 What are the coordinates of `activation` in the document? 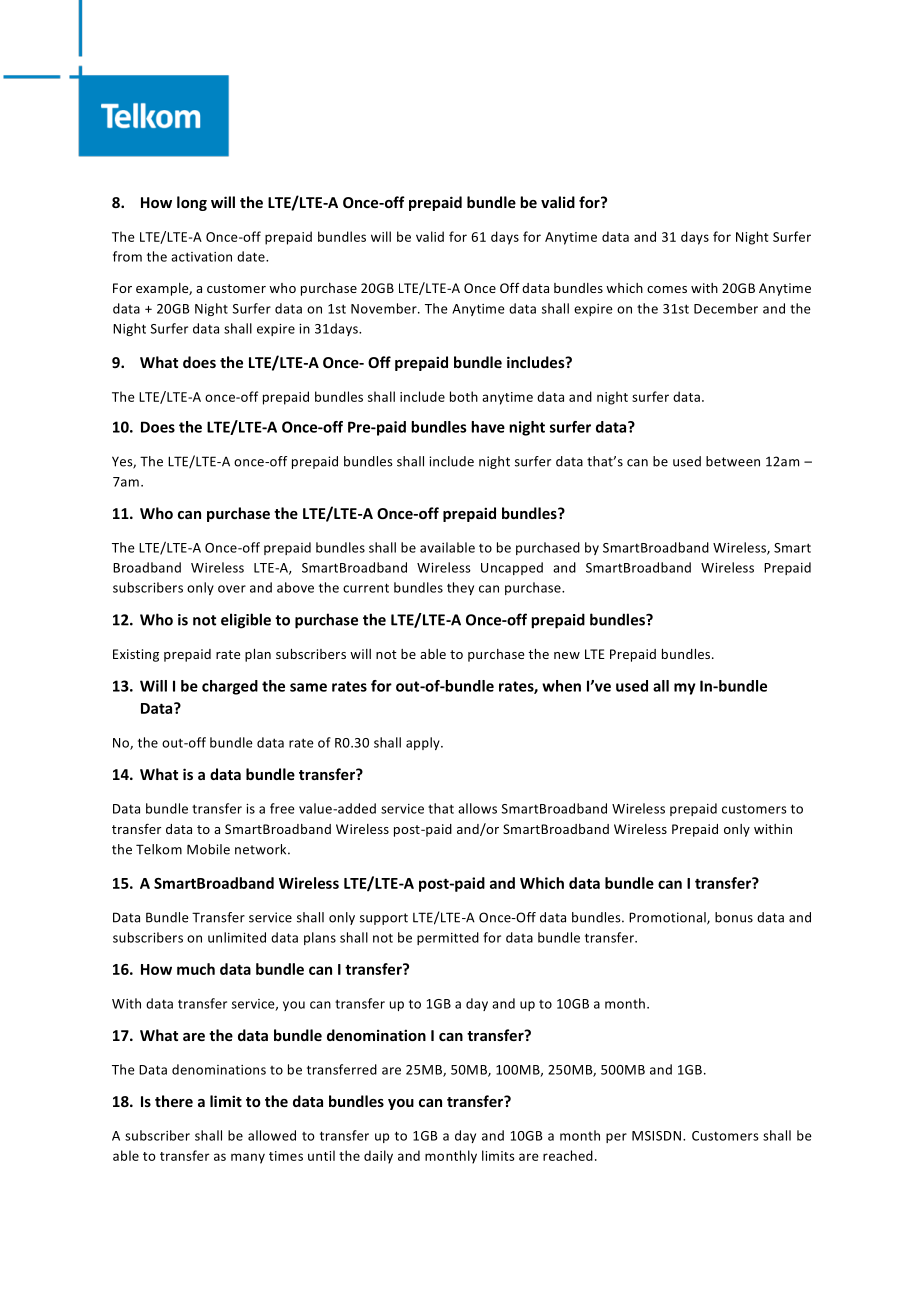 It's located at (201, 257).
